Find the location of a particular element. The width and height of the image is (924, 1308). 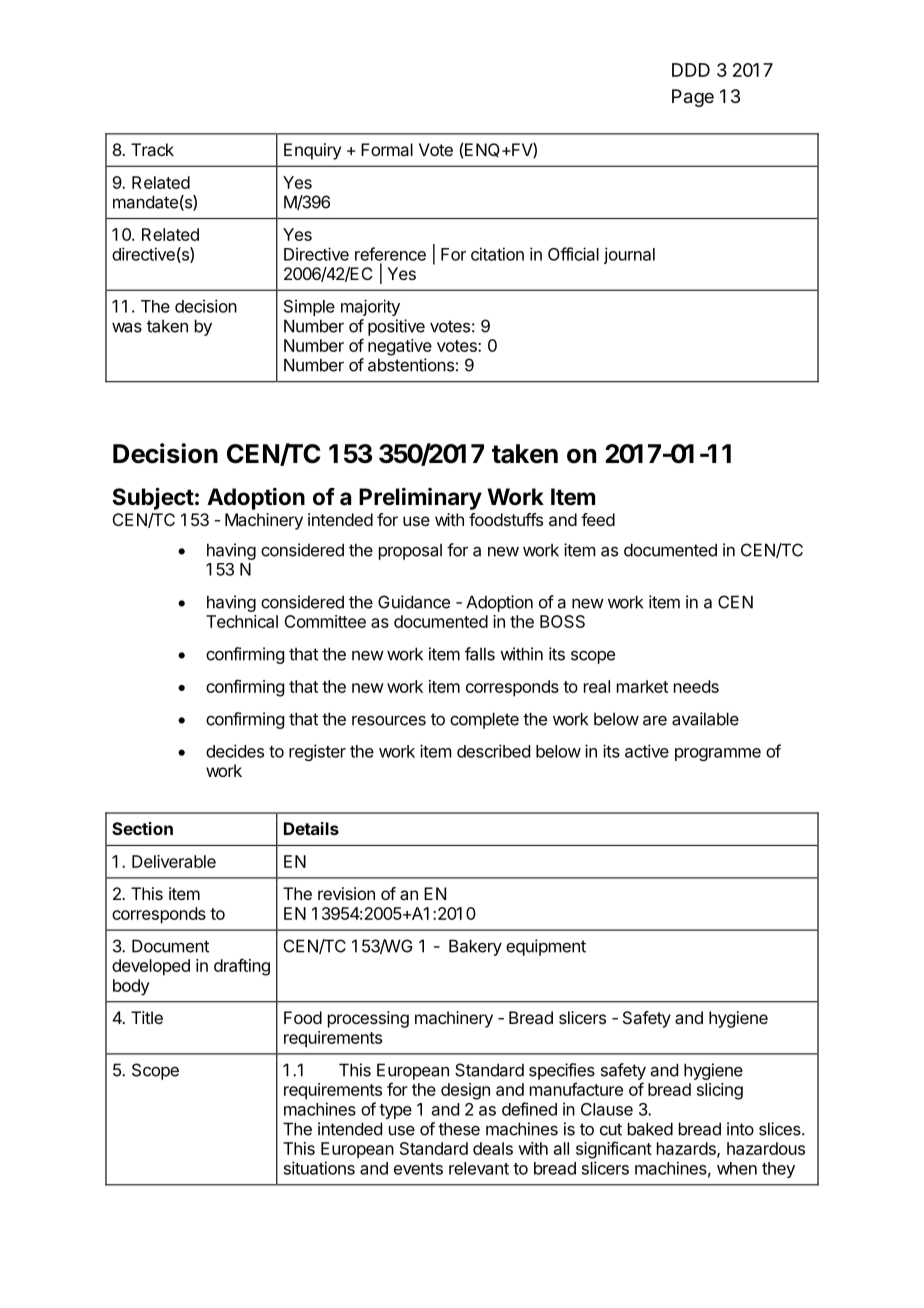

described is located at coordinates (493, 751).
